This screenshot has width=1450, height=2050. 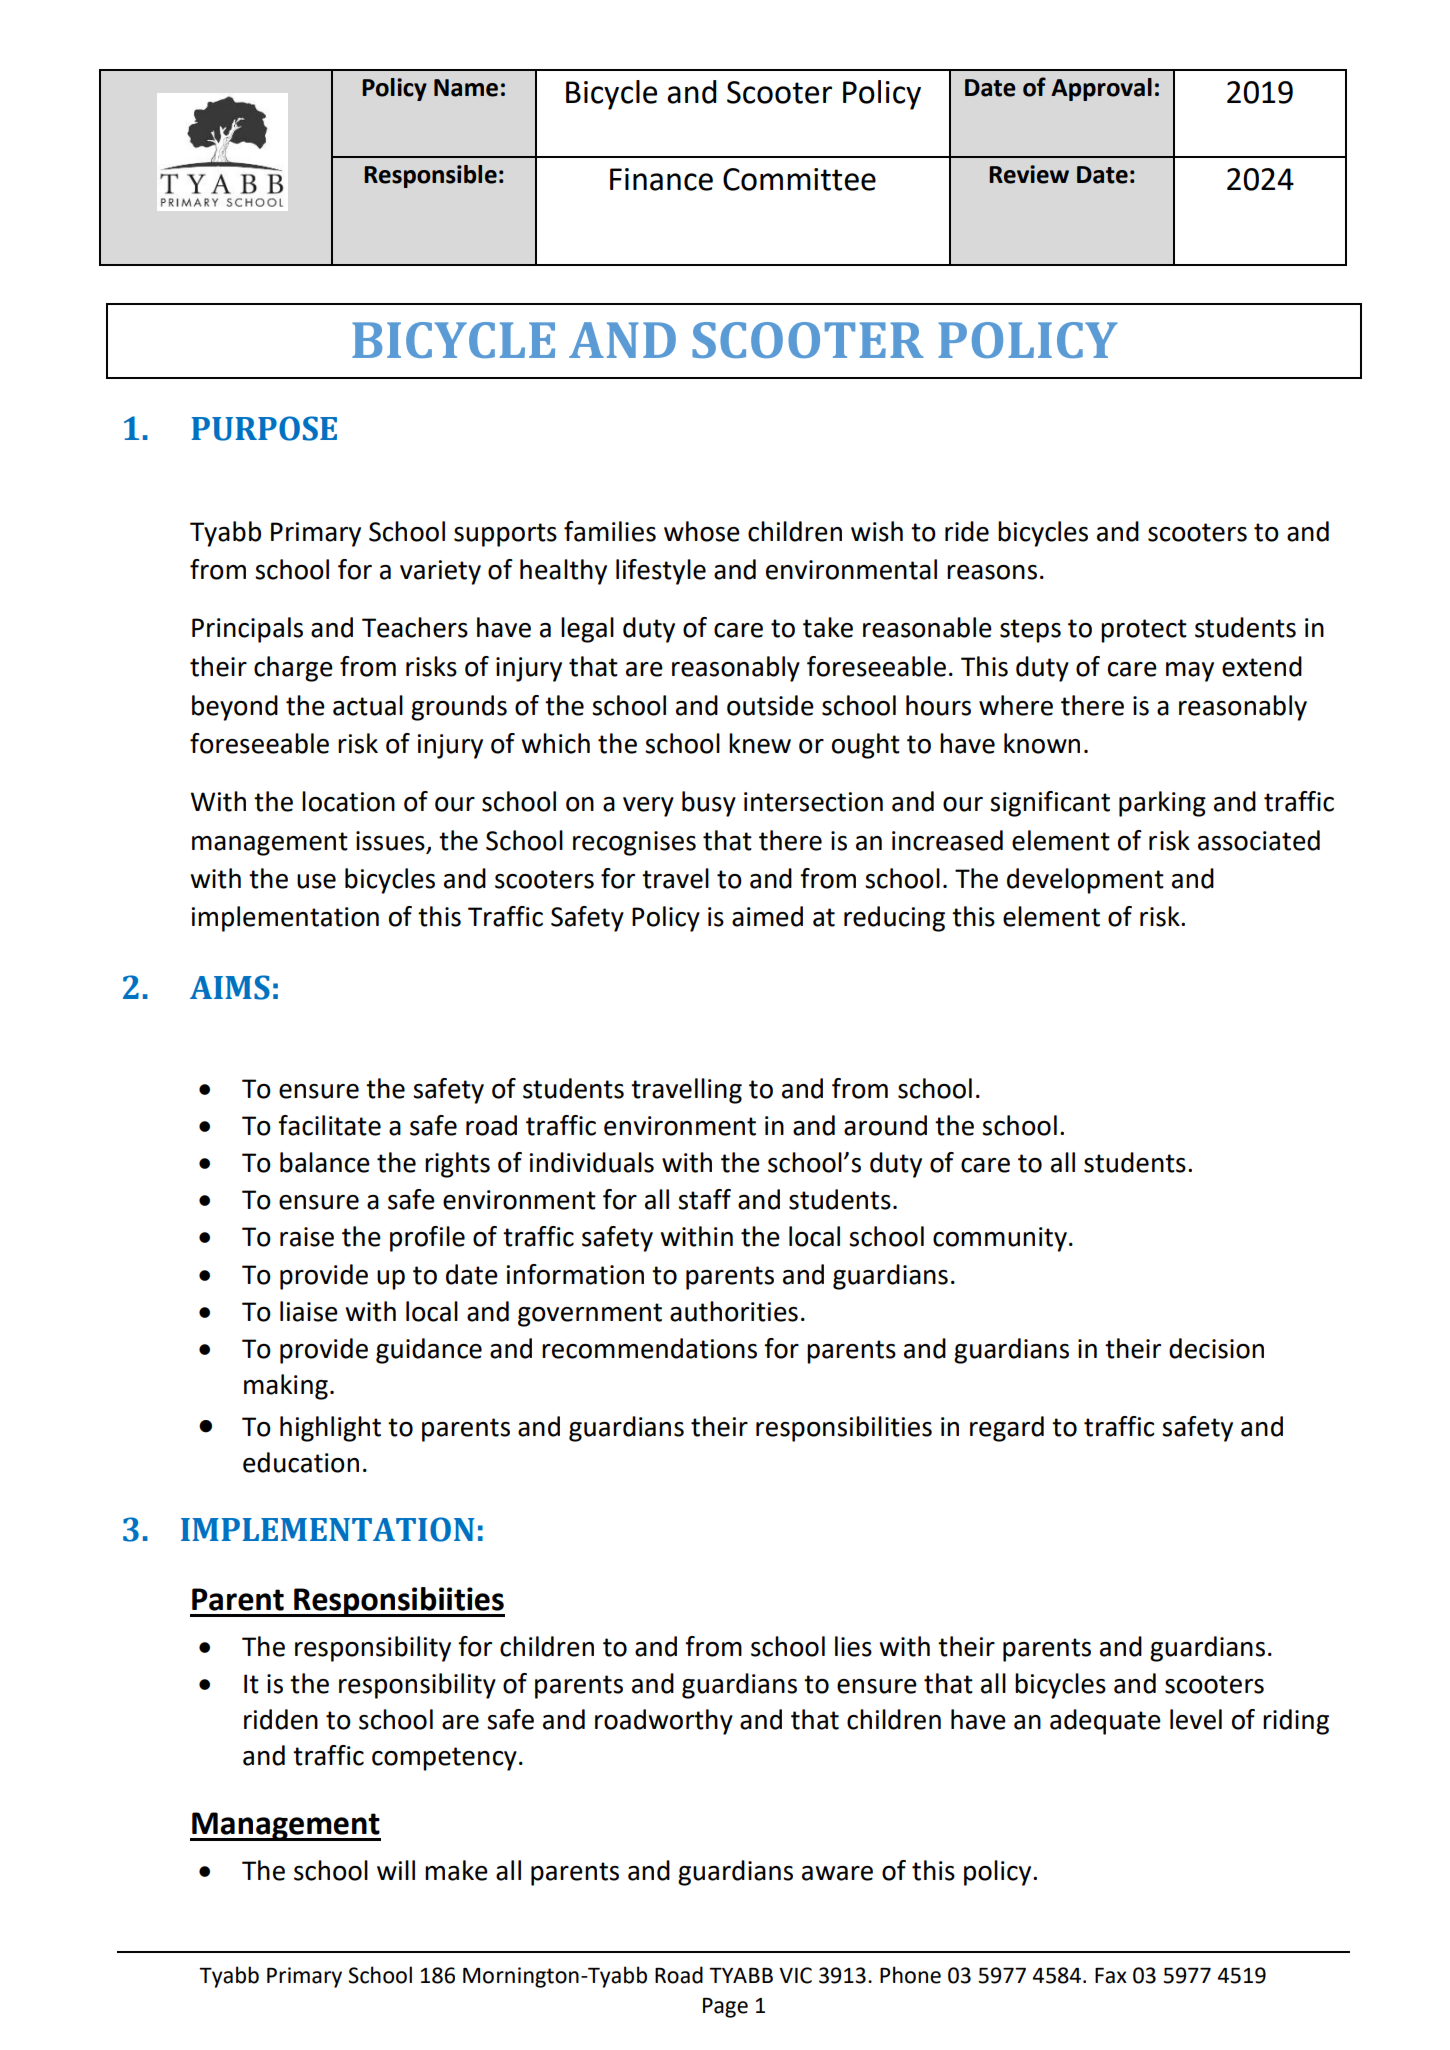 I want to click on development, so click(x=1085, y=881).
